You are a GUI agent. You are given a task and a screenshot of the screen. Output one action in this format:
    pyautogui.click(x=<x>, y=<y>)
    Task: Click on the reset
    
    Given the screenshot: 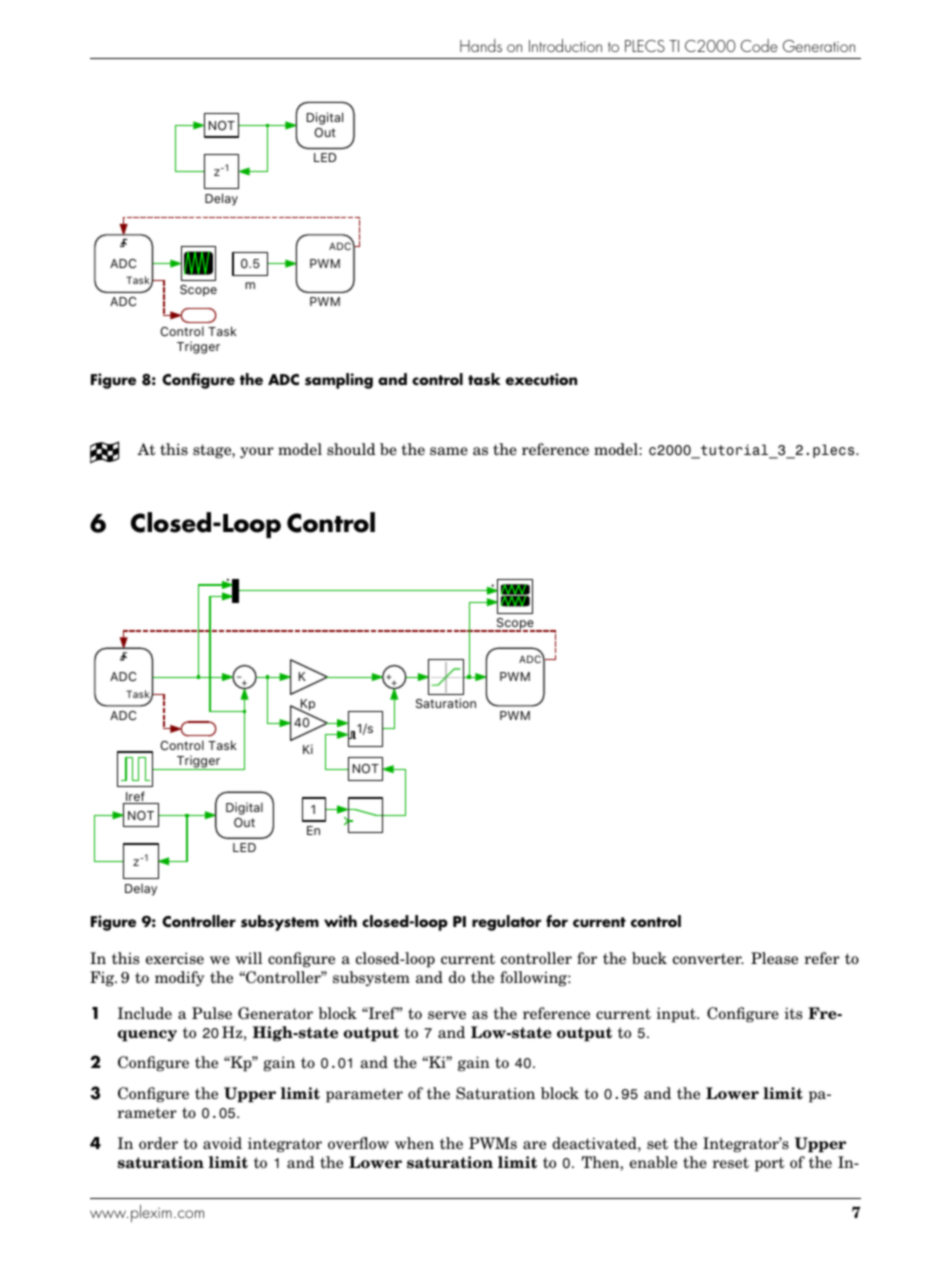 What is the action you would take?
    pyautogui.click(x=730, y=1163)
